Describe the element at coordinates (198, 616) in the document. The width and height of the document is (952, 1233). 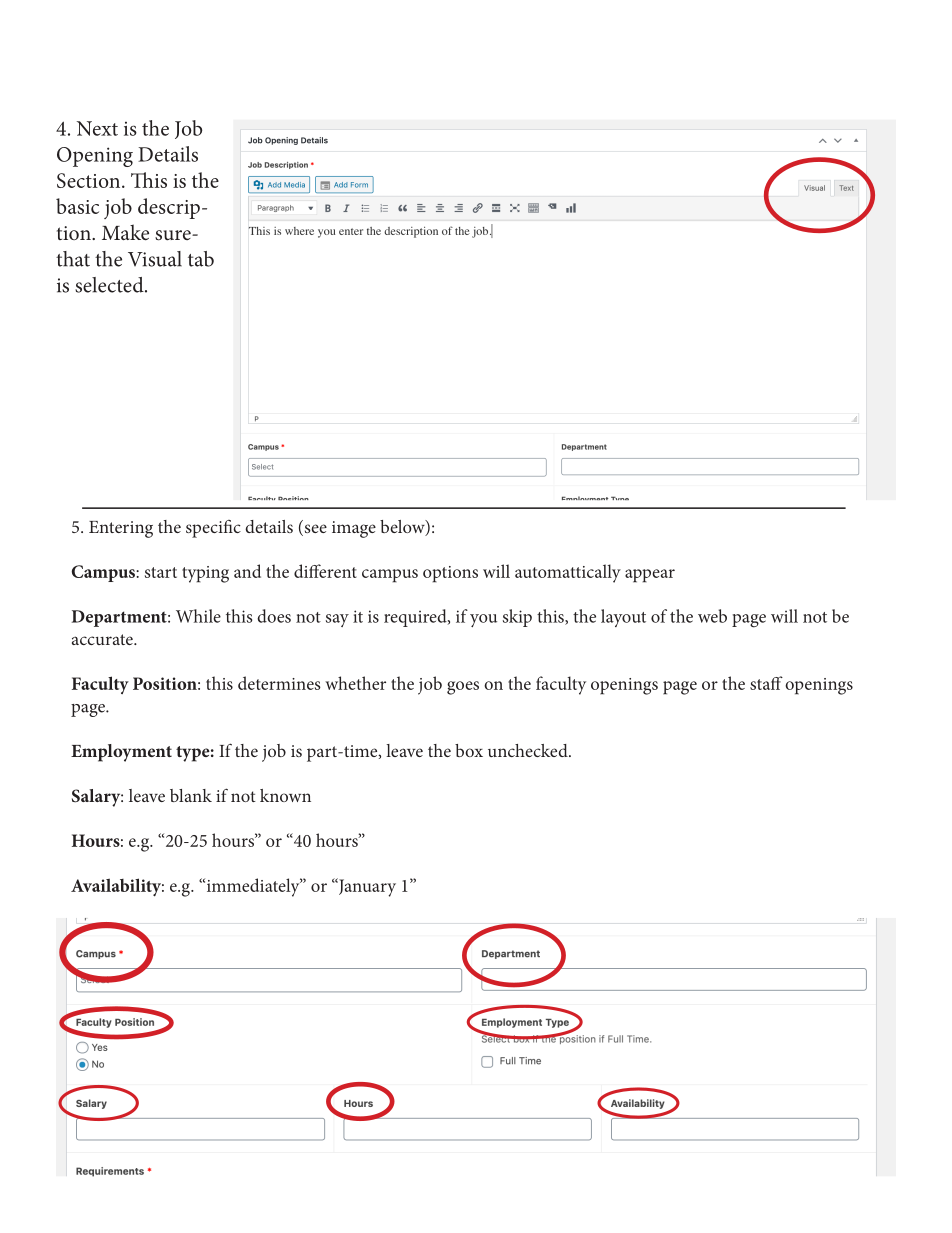
I see `While` at that location.
